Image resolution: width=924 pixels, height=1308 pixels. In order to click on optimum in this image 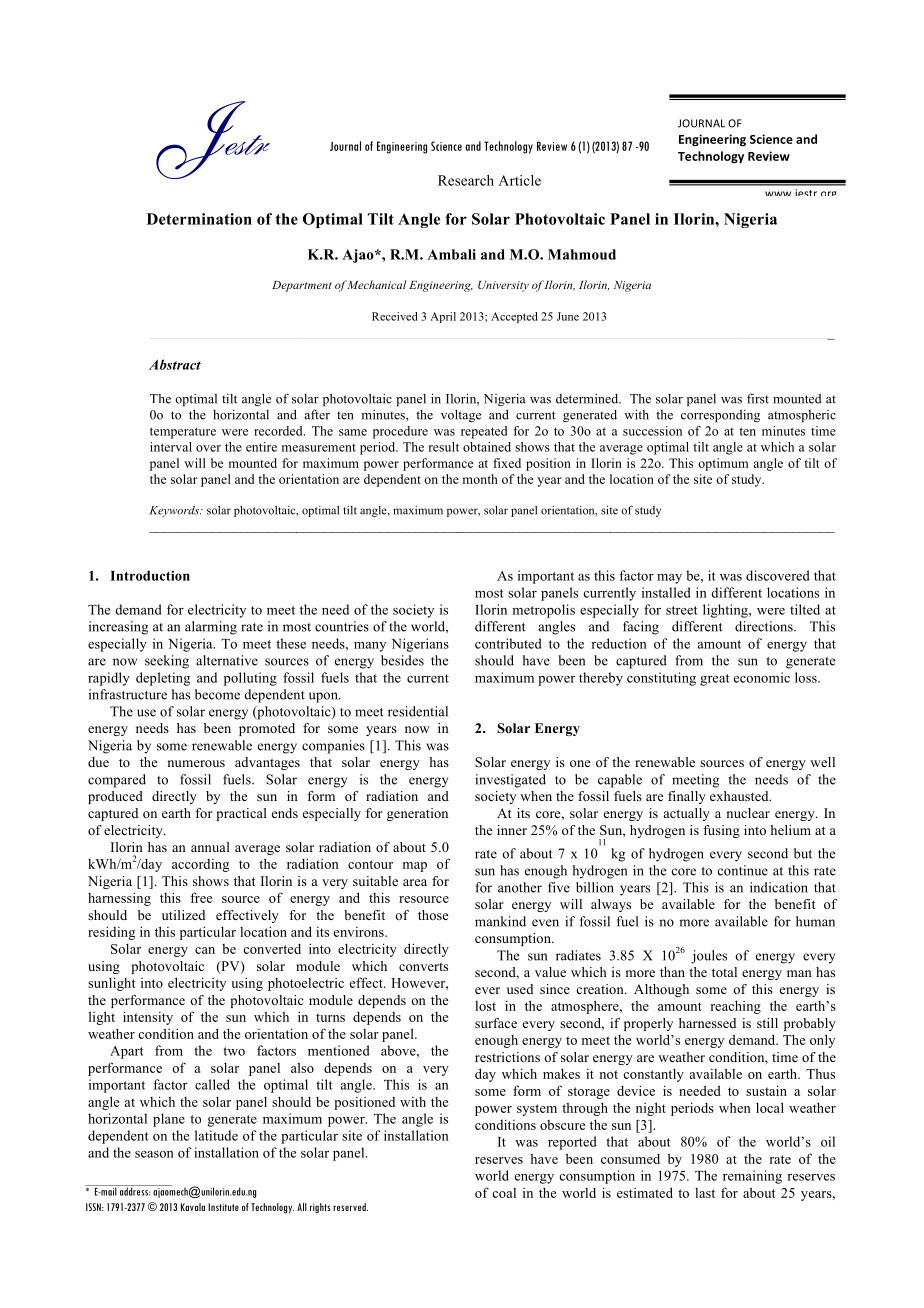, I will do `click(723, 464)`.
